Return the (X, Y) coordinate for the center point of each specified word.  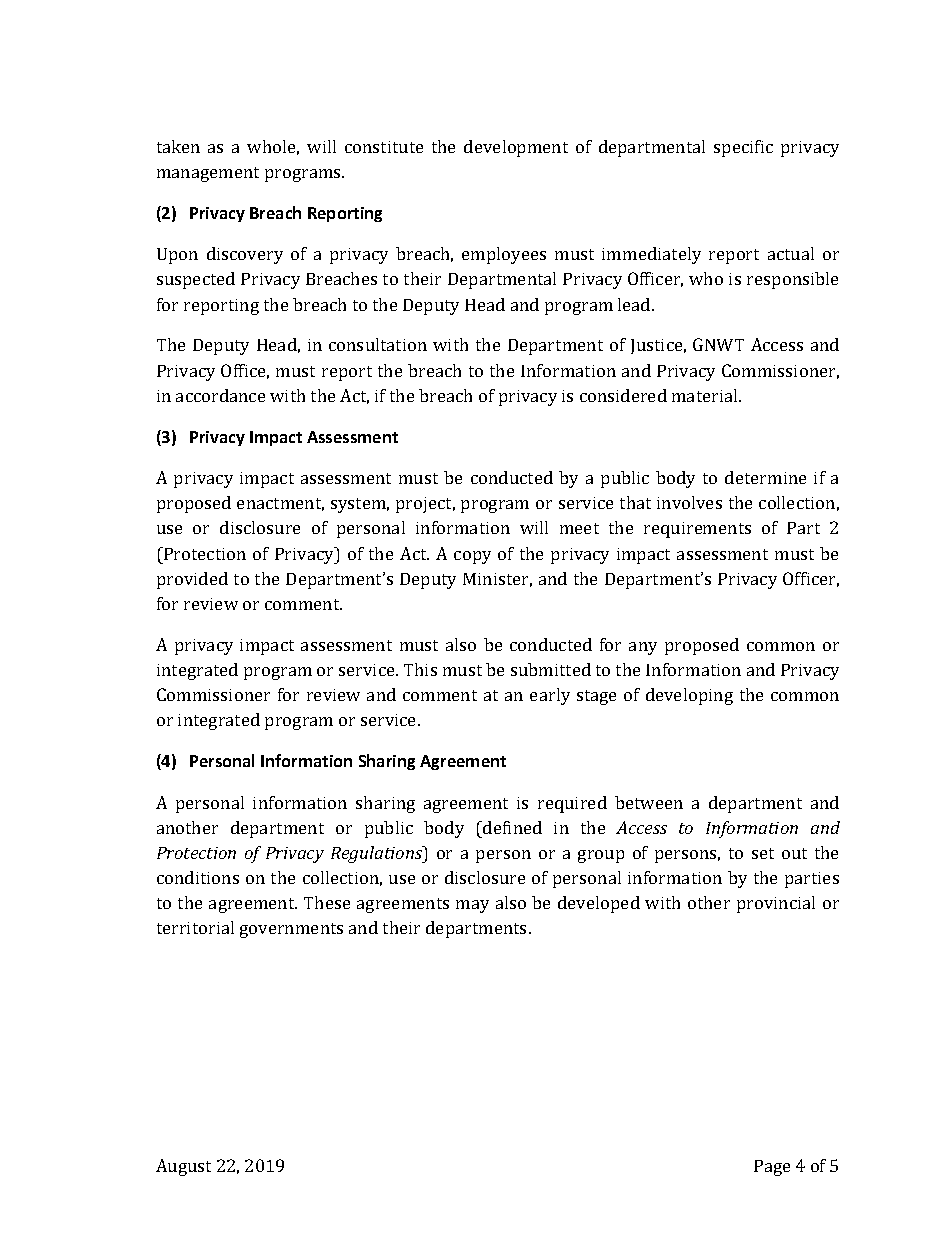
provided (192, 580)
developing (689, 696)
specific (743, 148)
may (472, 906)
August (183, 1167)
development (516, 148)
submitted (551, 669)
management (208, 174)
